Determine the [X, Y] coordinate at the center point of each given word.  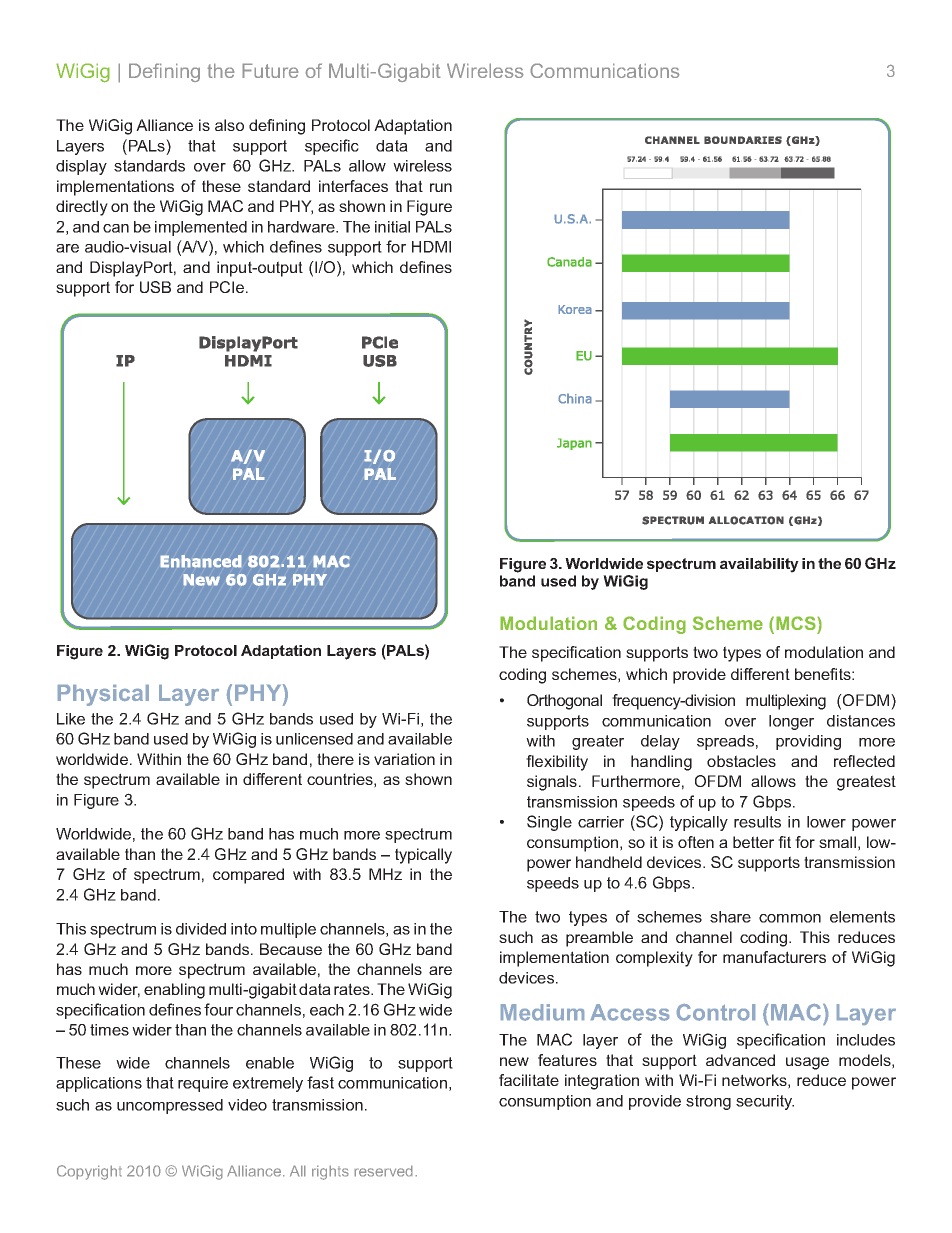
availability [759, 565]
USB [155, 287]
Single [549, 823]
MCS [797, 623]
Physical [103, 695]
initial [392, 227]
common [790, 918]
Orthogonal [564, 702]
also [229, 125]
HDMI [431, 247]
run [441, 187]
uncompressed [170, 1106]
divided [201, 929]
